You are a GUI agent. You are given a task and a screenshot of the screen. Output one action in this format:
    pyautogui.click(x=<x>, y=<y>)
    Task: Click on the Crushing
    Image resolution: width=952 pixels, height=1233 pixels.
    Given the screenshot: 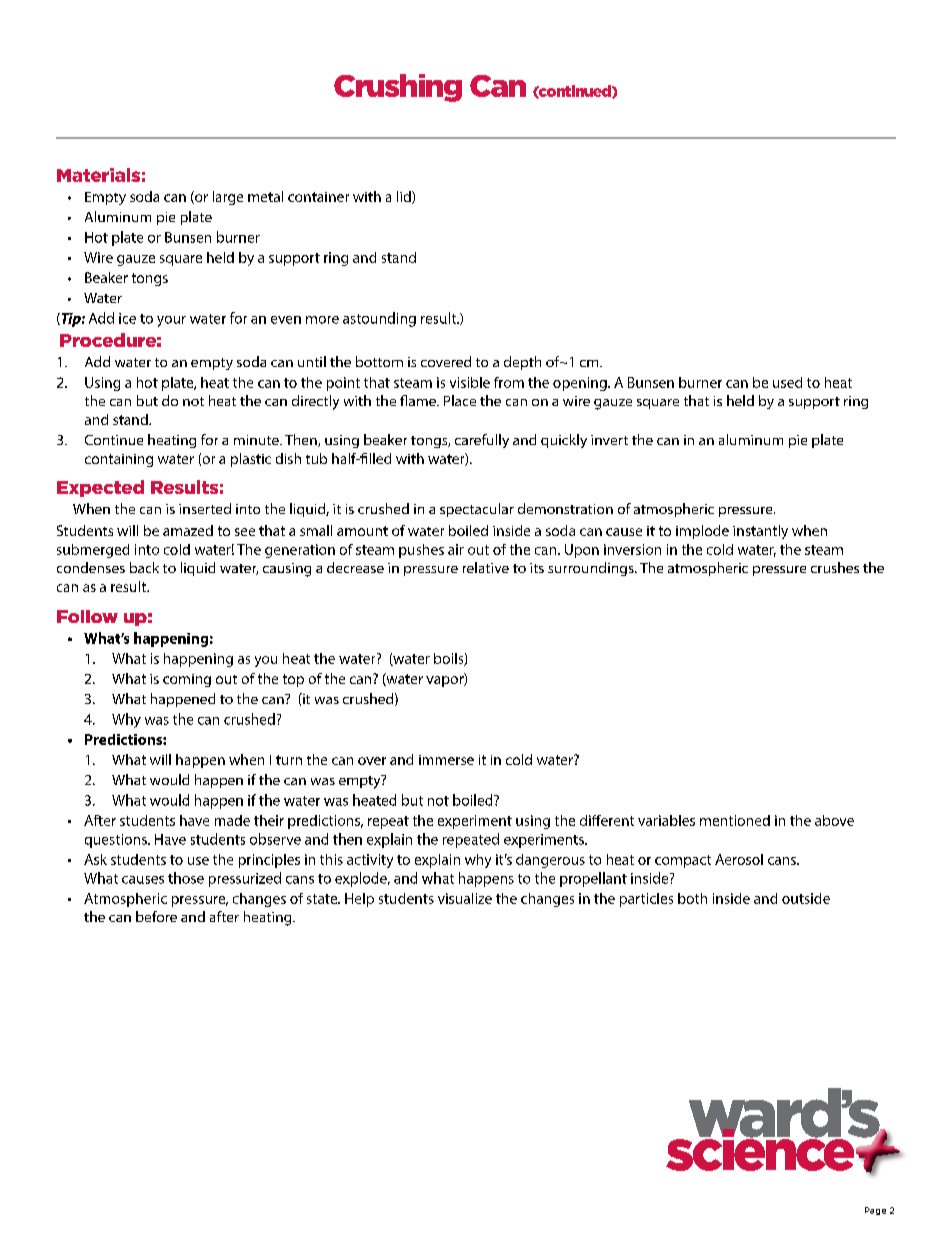 What is the action you would take?
    pyautogui.click(x=398, y=88)
